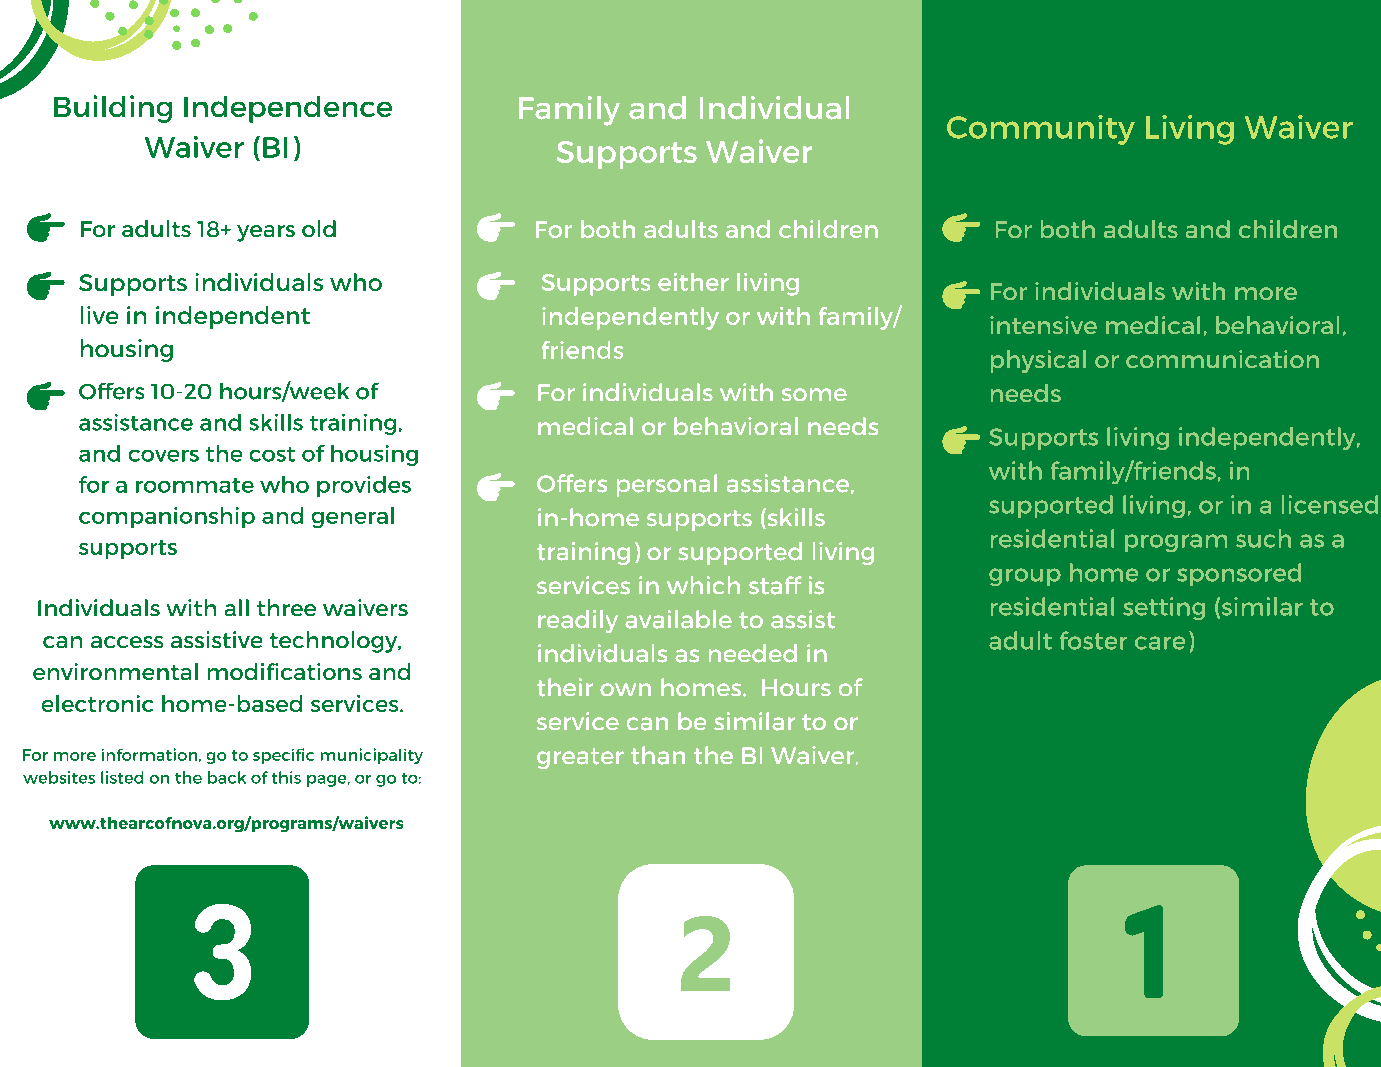 The height and width of the document is (1067, 1381). Describe the element at coordinates (266, 233) in the document. I see `years` at that location.
